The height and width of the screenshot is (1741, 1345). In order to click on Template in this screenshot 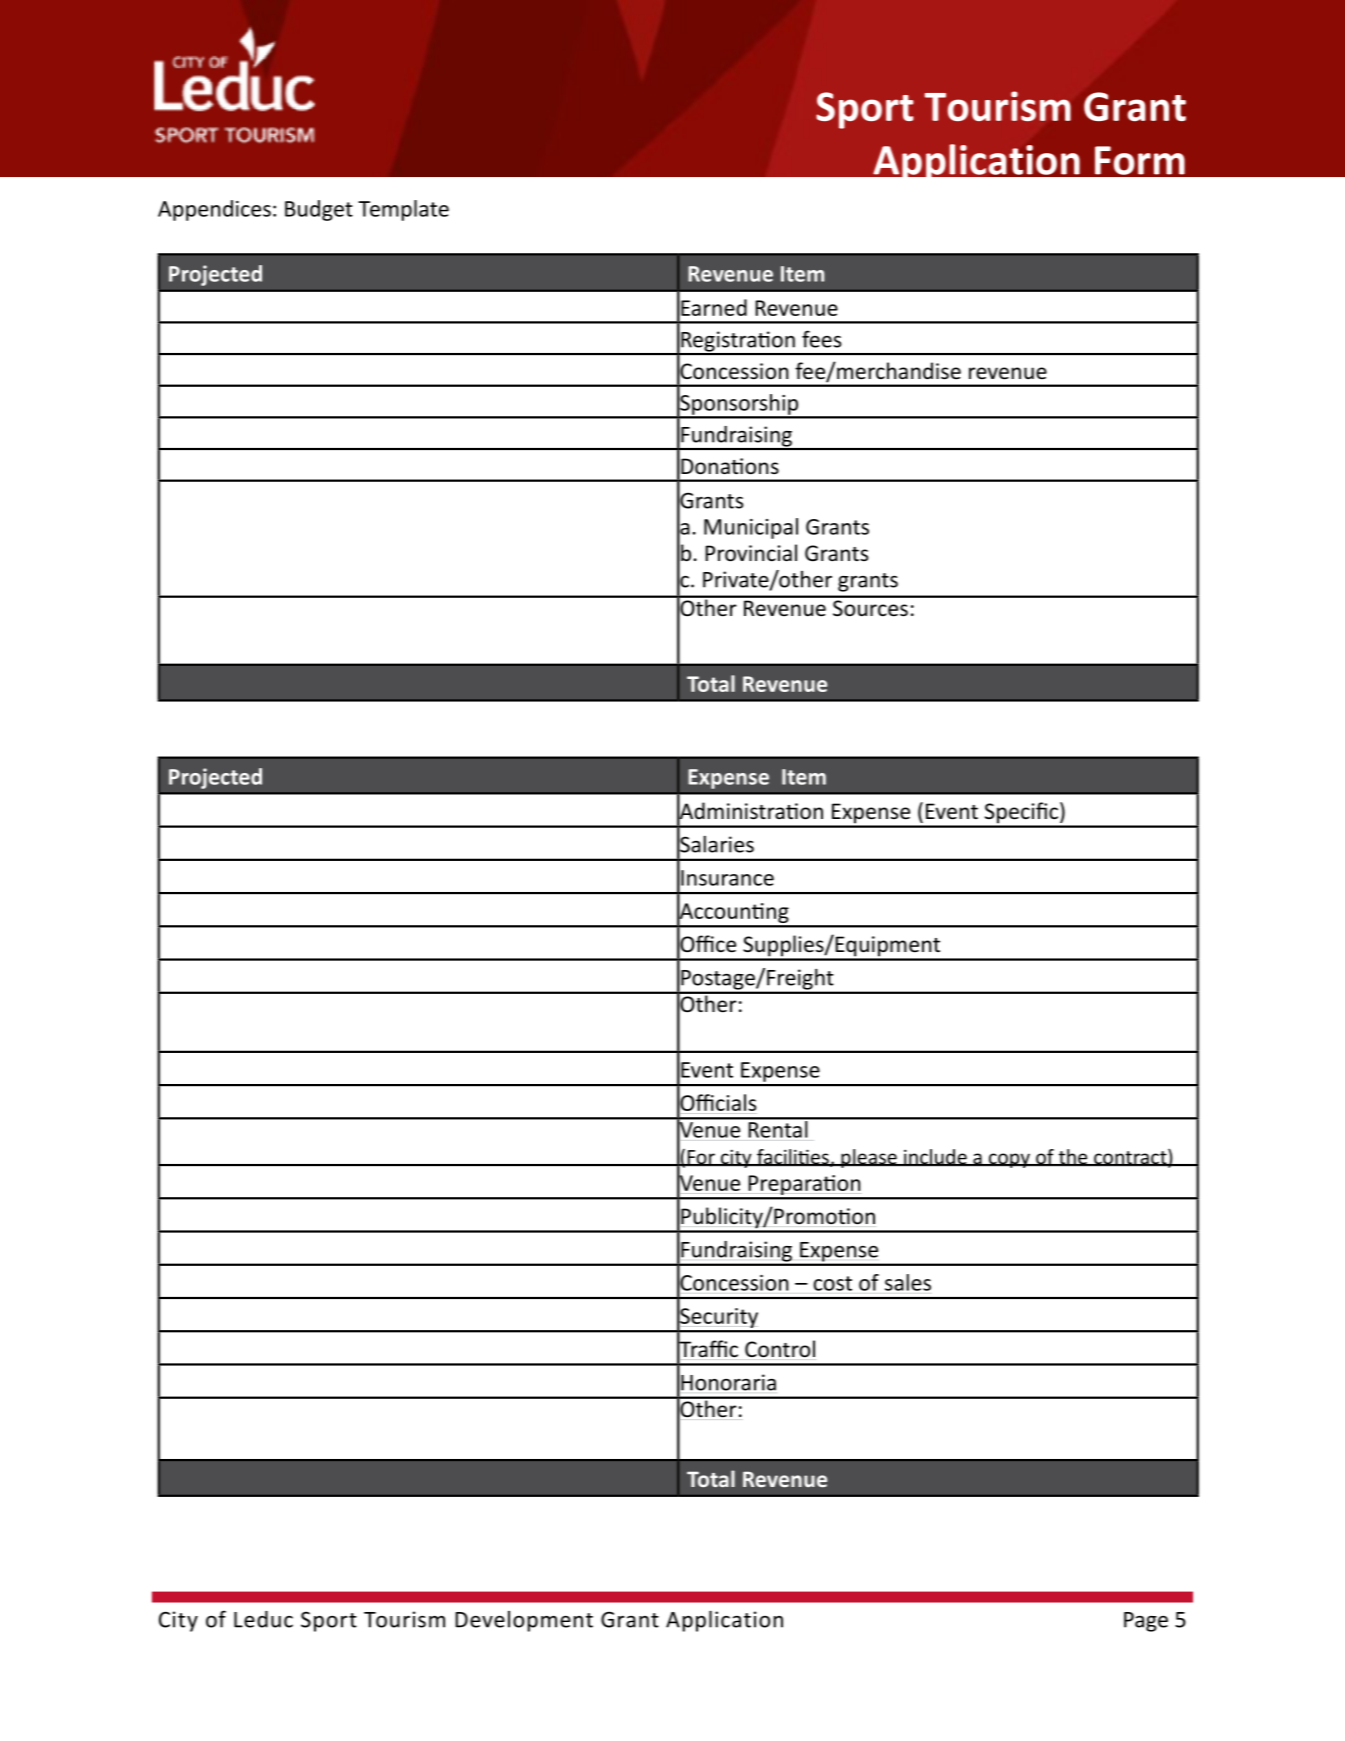, I will do `click(403, 210)`.
